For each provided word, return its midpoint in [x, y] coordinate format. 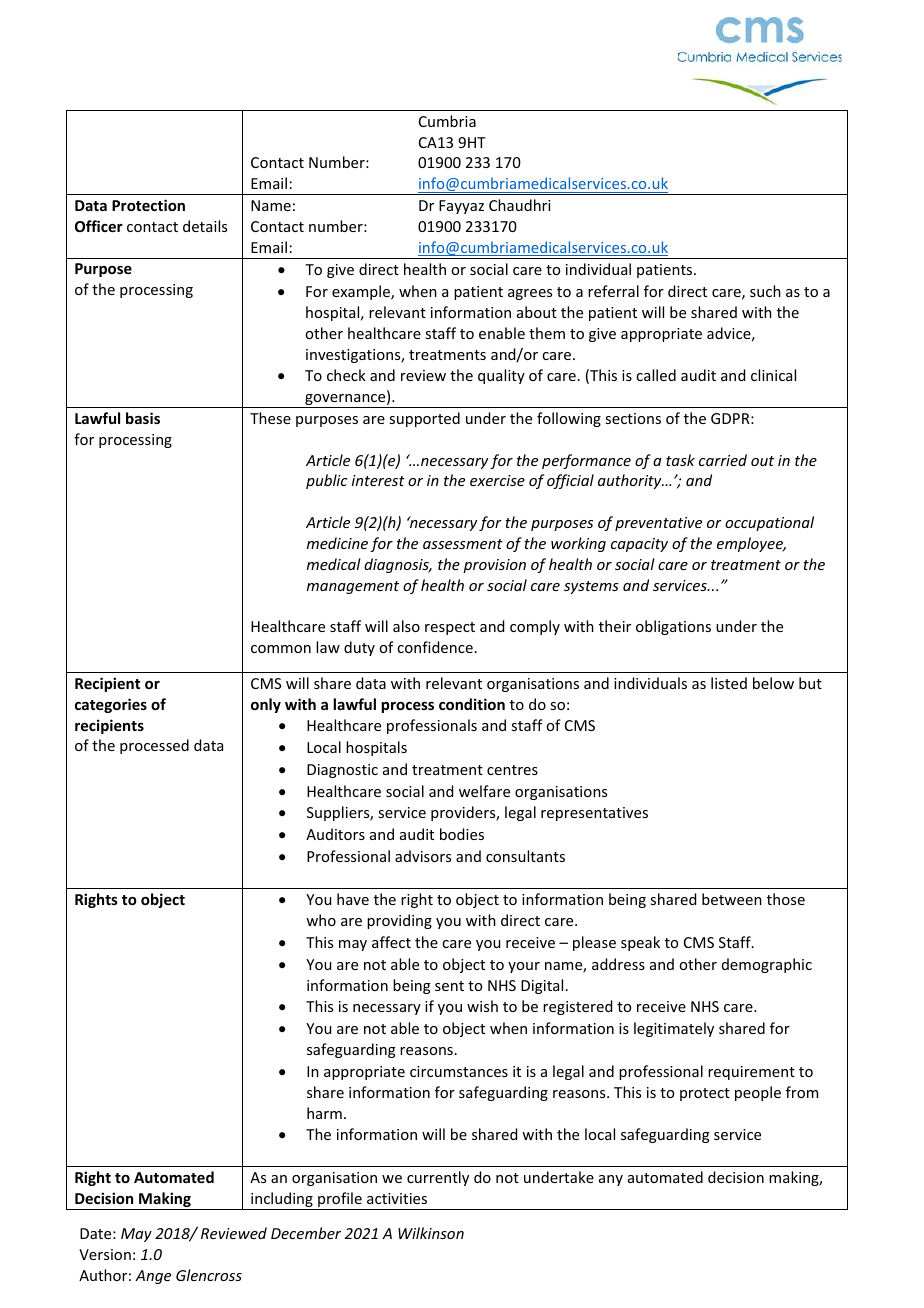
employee [751, 544]
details [205, 226]
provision [494, 566]
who [321, 920]
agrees [530, 294]
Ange [153, 1277]
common [281, 649]
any [611, 1180]
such [765, 291]
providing [399, 921]
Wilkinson [431, 1233]
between [732, 899]
